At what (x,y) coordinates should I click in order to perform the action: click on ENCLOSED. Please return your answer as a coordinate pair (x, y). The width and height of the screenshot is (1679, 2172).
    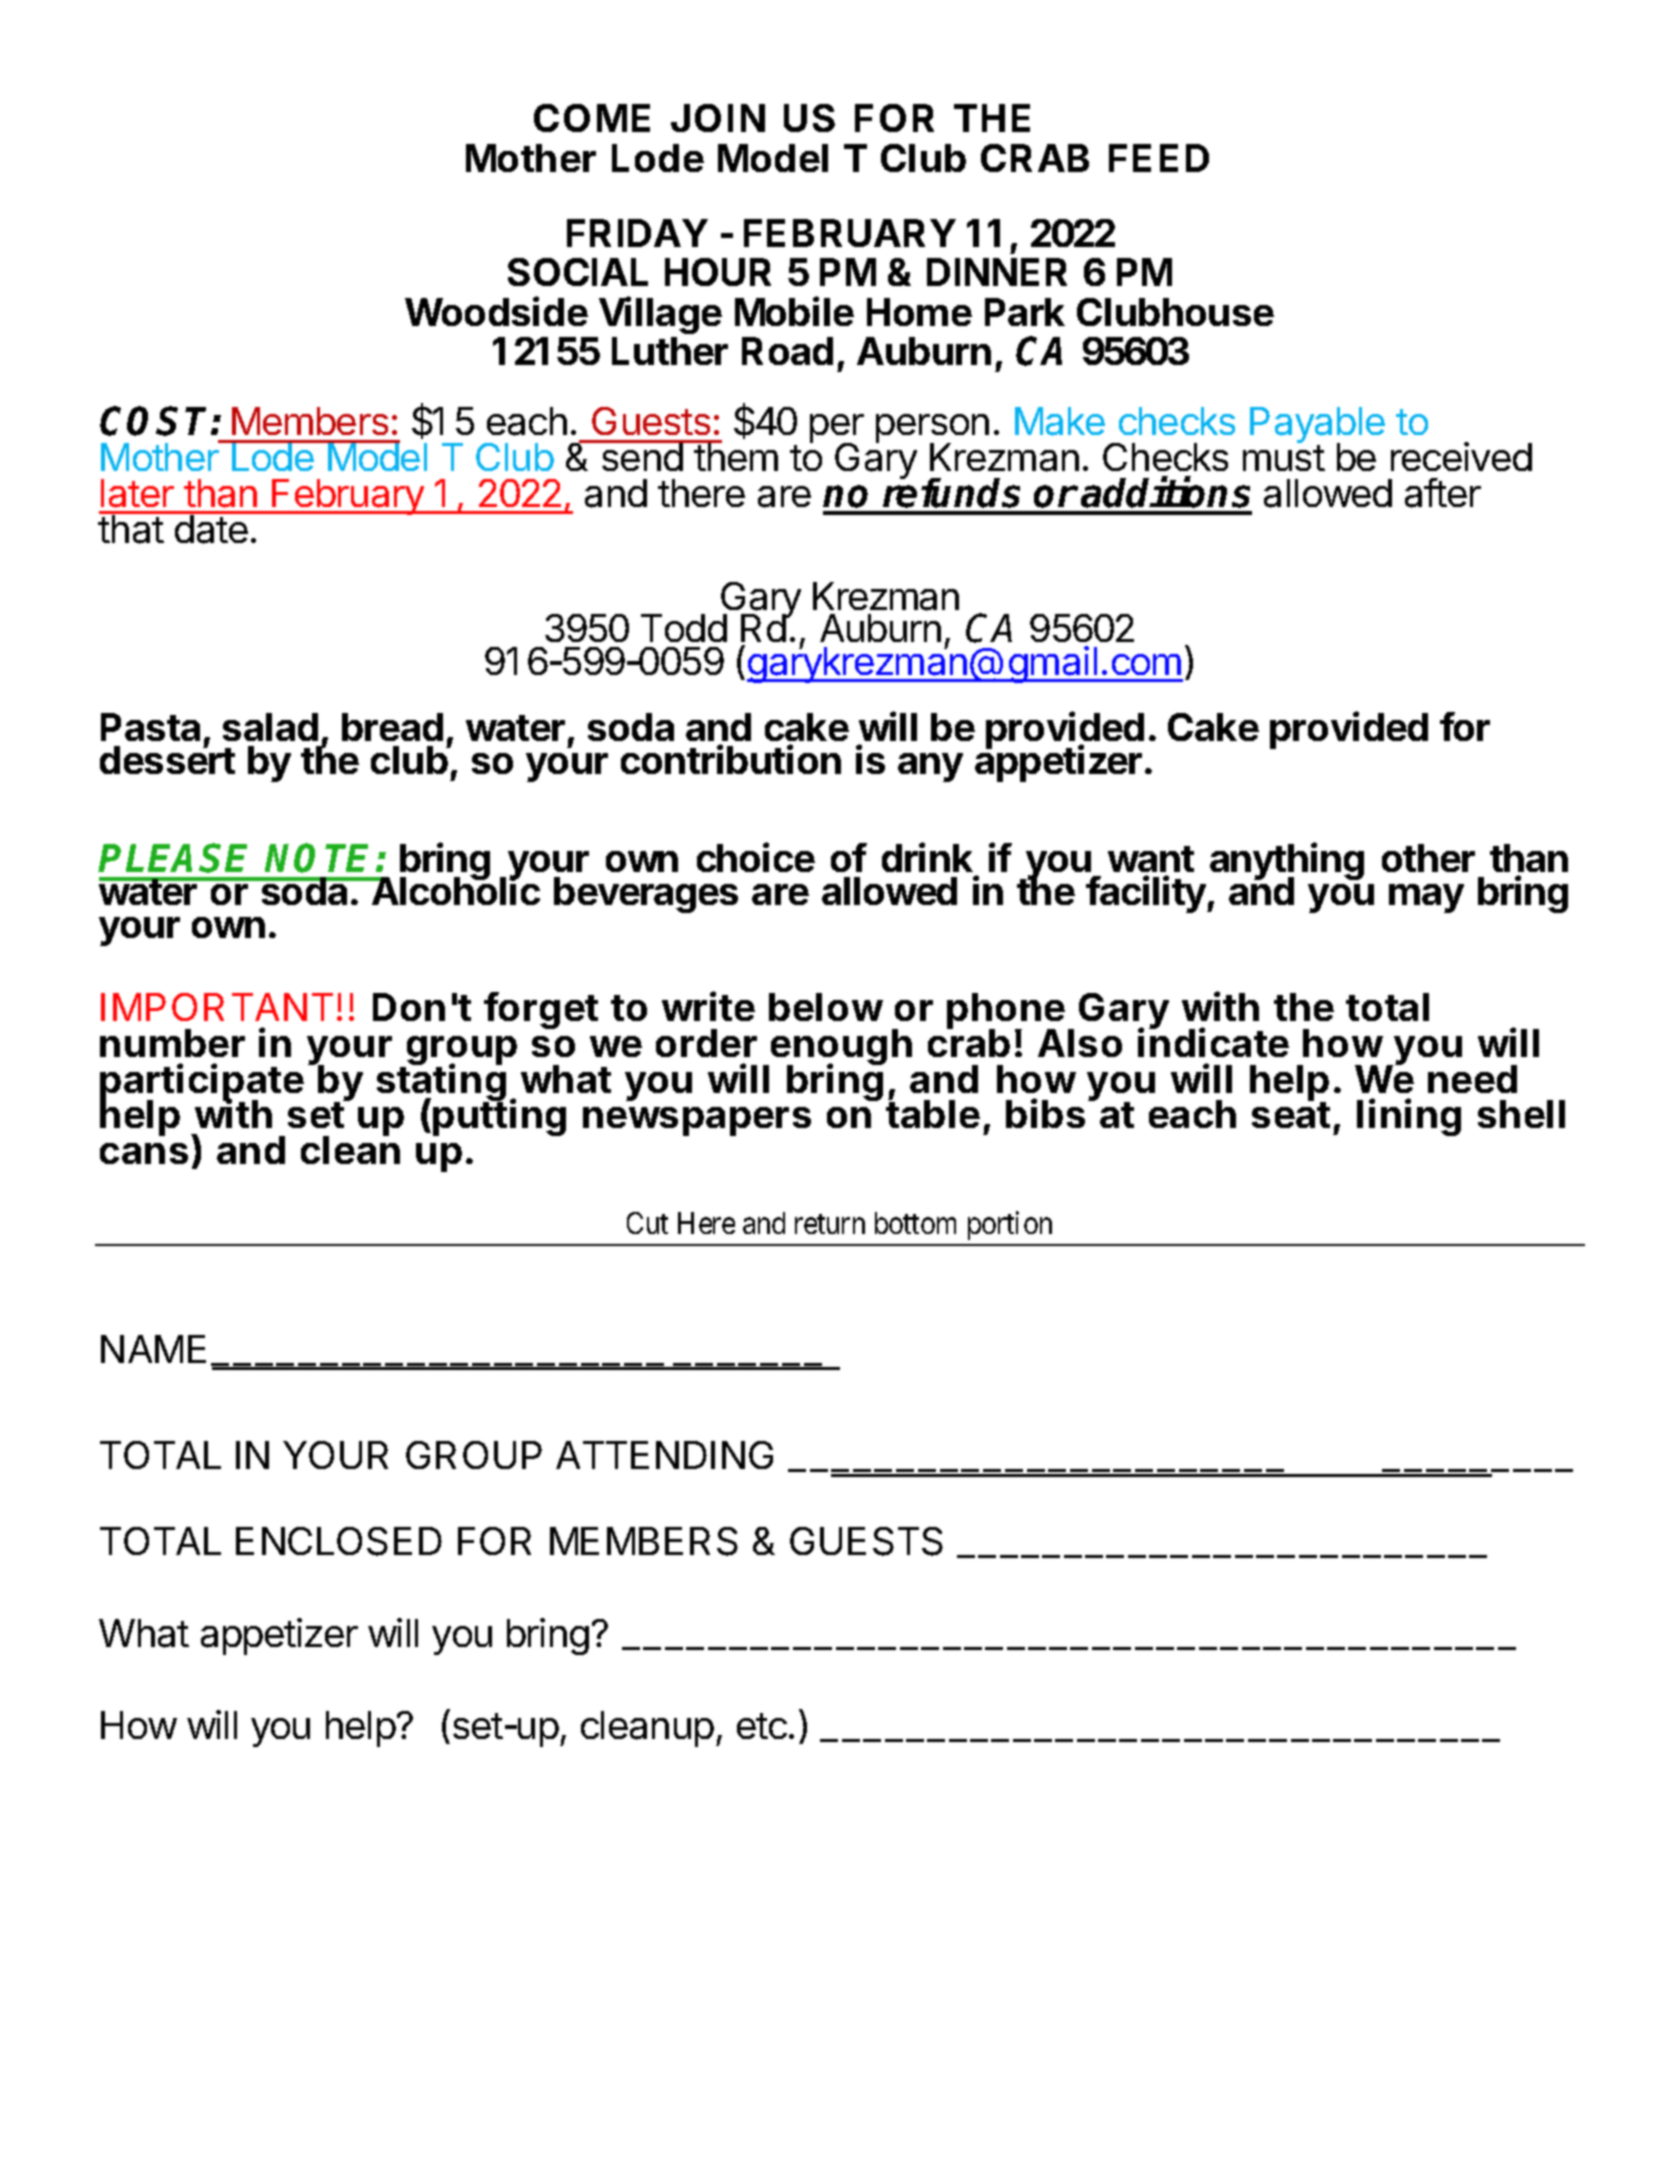
    Looking at the image, I should click on (339, 1541).
